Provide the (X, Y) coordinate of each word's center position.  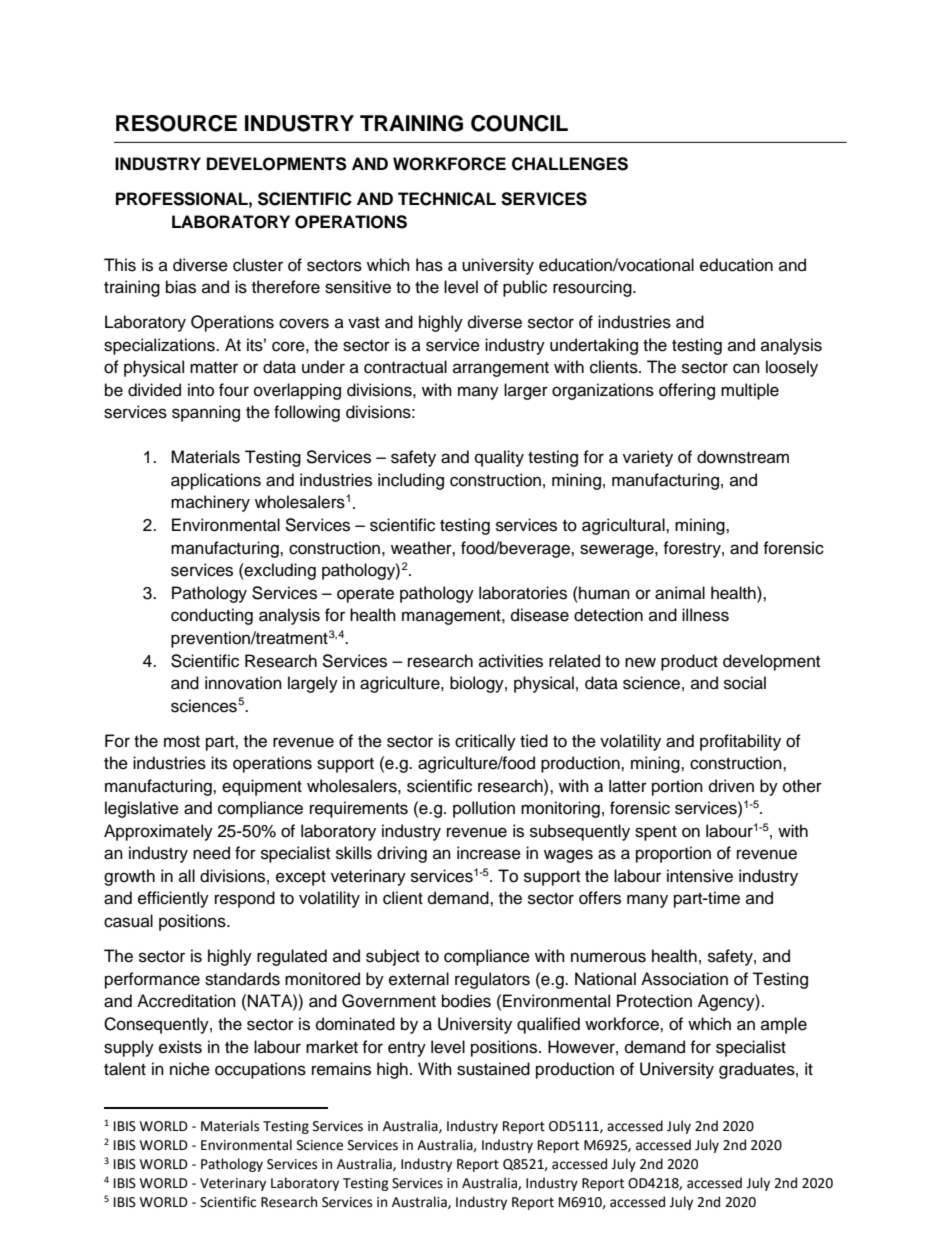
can (746, 368)
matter (214, 368)
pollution (484, 809)
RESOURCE (176, 123)
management (452, 617)
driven (731, 786)
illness (705, 615)
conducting (212, 616)
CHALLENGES (570, 164)
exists (180, 1047)
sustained (493, 1069)
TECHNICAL (447, 199)
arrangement (501, 369)
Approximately (158, 832)
